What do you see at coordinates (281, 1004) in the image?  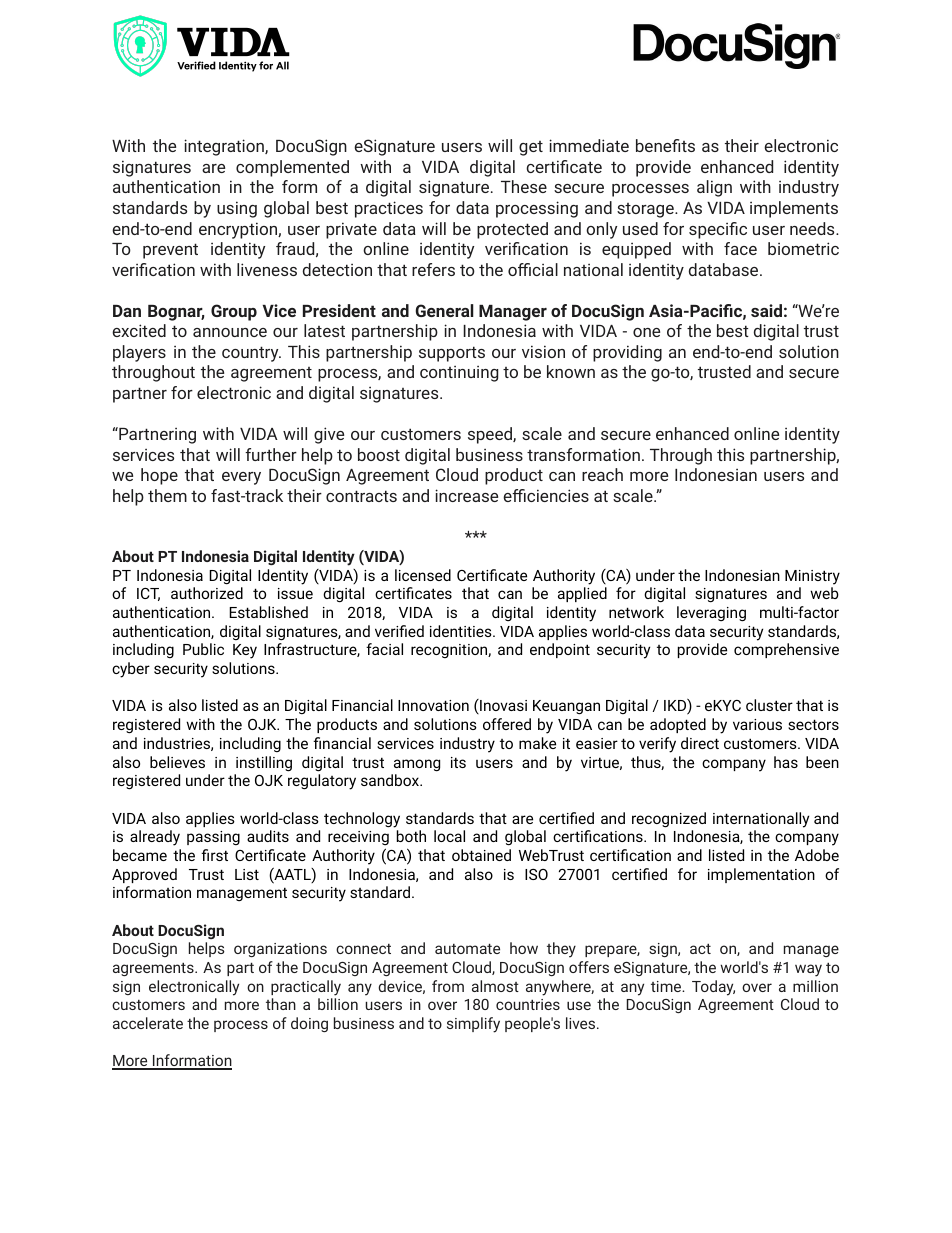 I see `than` at bounding box center [281, 1004].
